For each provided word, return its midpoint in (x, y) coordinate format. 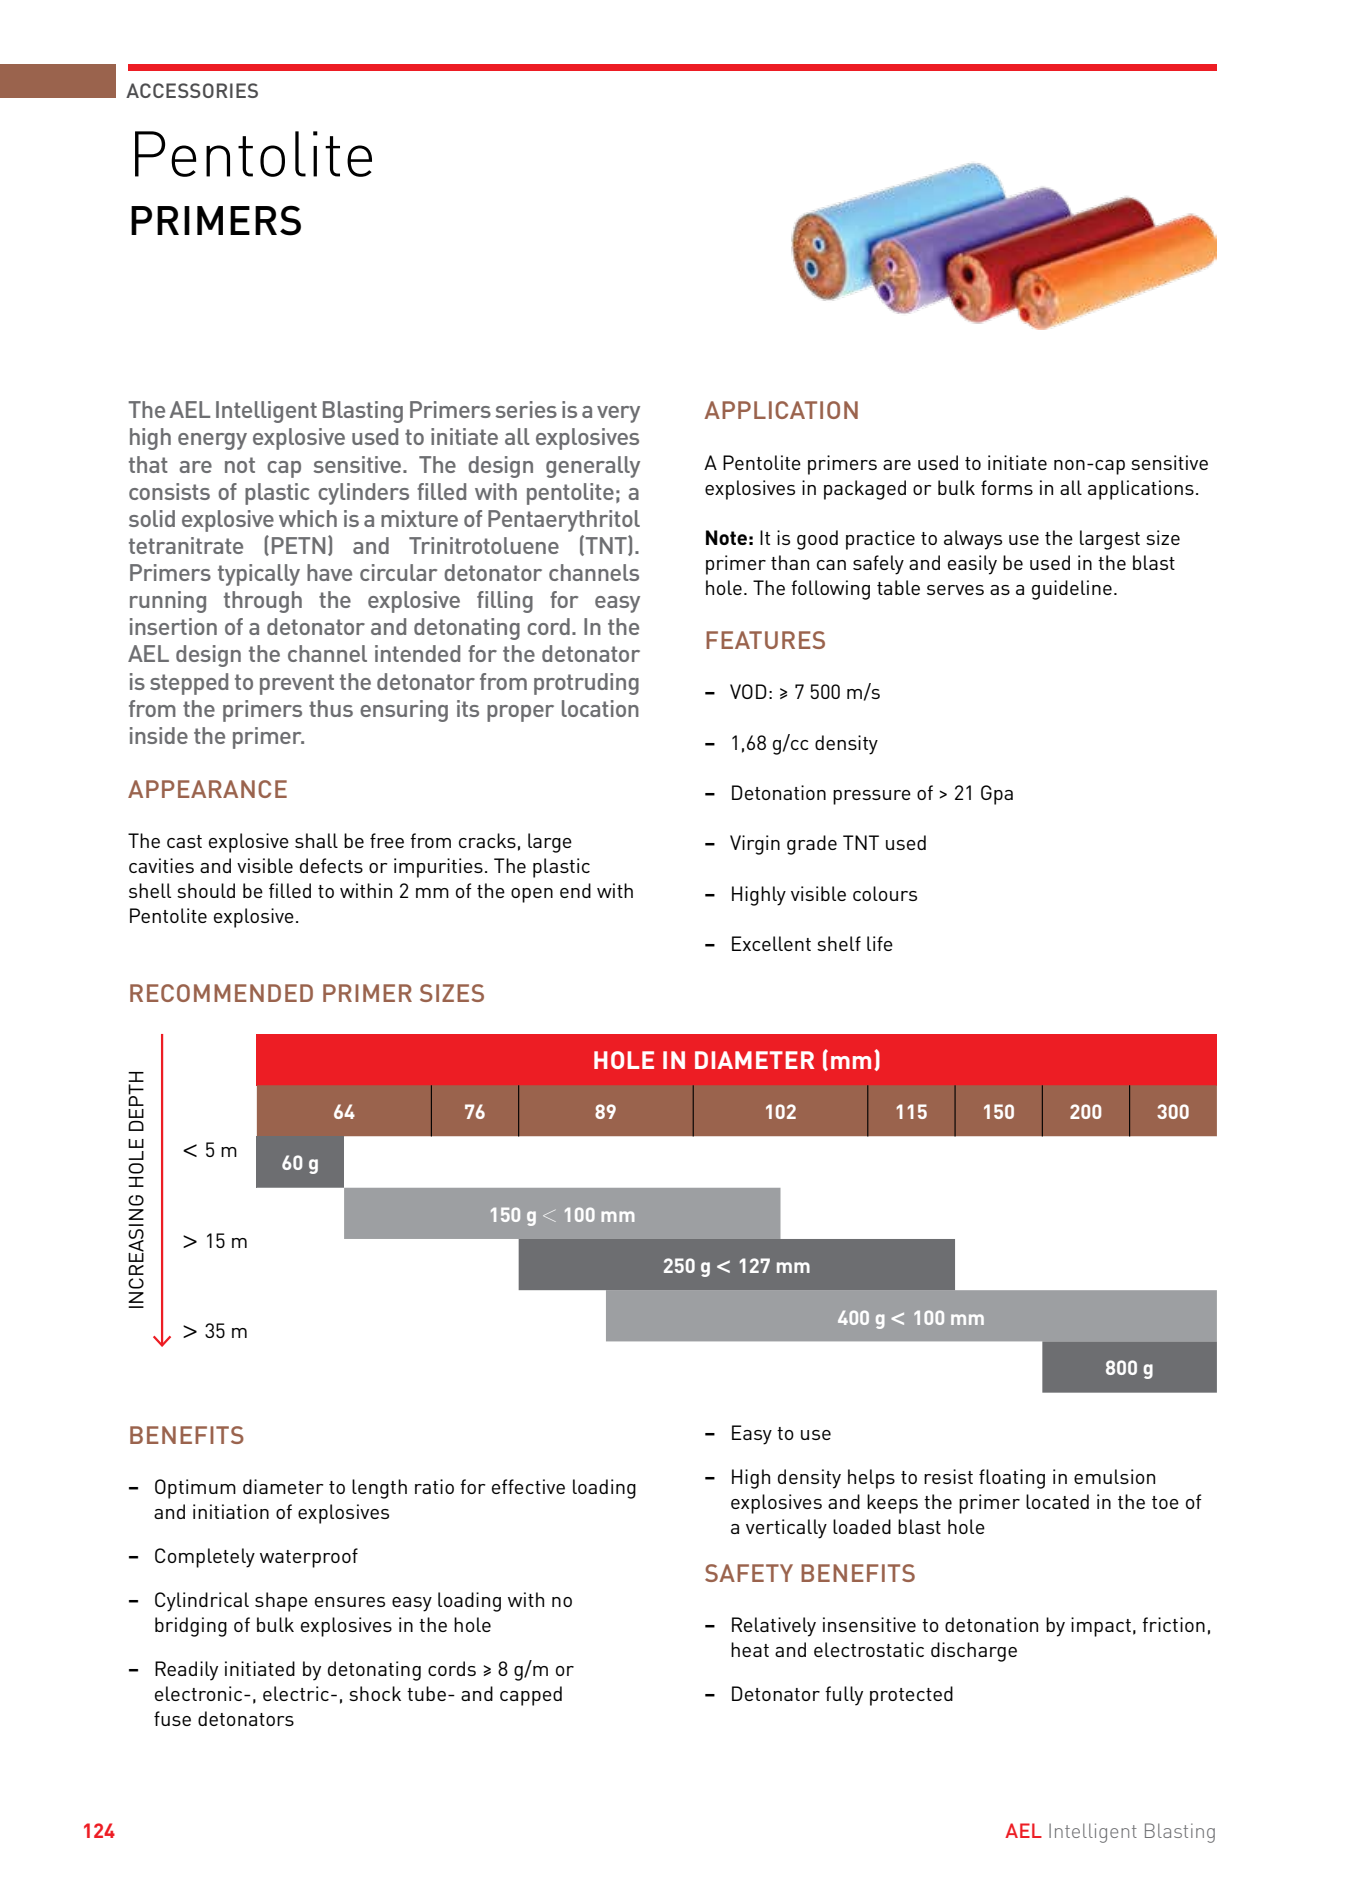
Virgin (755, 845)
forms (1007, 487)
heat (750, 1649)
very (618, 414)
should (206, 890)
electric (296, 1693)
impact (1101, 1627)
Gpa (997, 795)
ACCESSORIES (192, 90)
